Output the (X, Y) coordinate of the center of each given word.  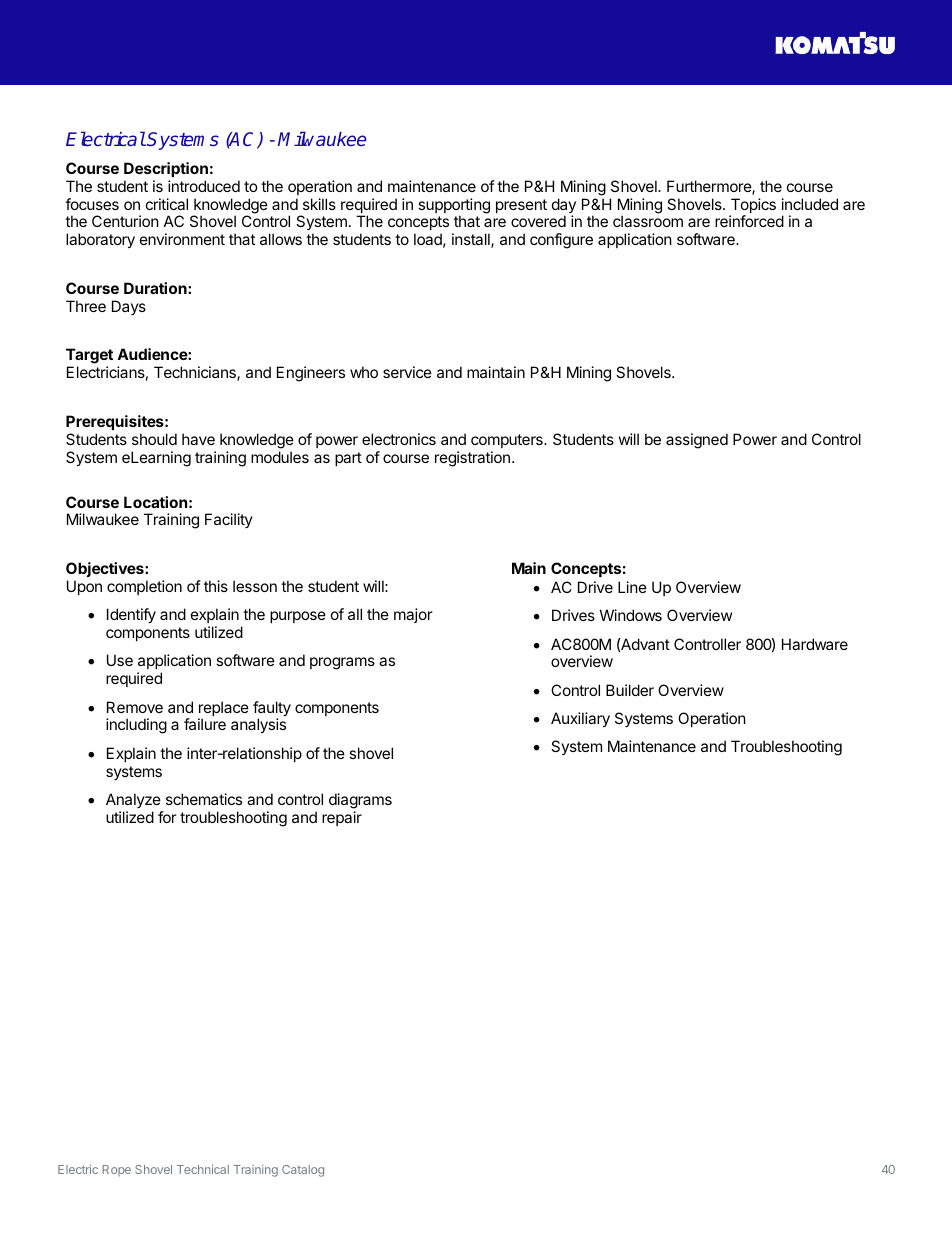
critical (167, 204)
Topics (752, 207)
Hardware (815, 644)
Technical (203, 1169)
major (413, 615)
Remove (135, 707)
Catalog (303, 1171)
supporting (454, 207)
